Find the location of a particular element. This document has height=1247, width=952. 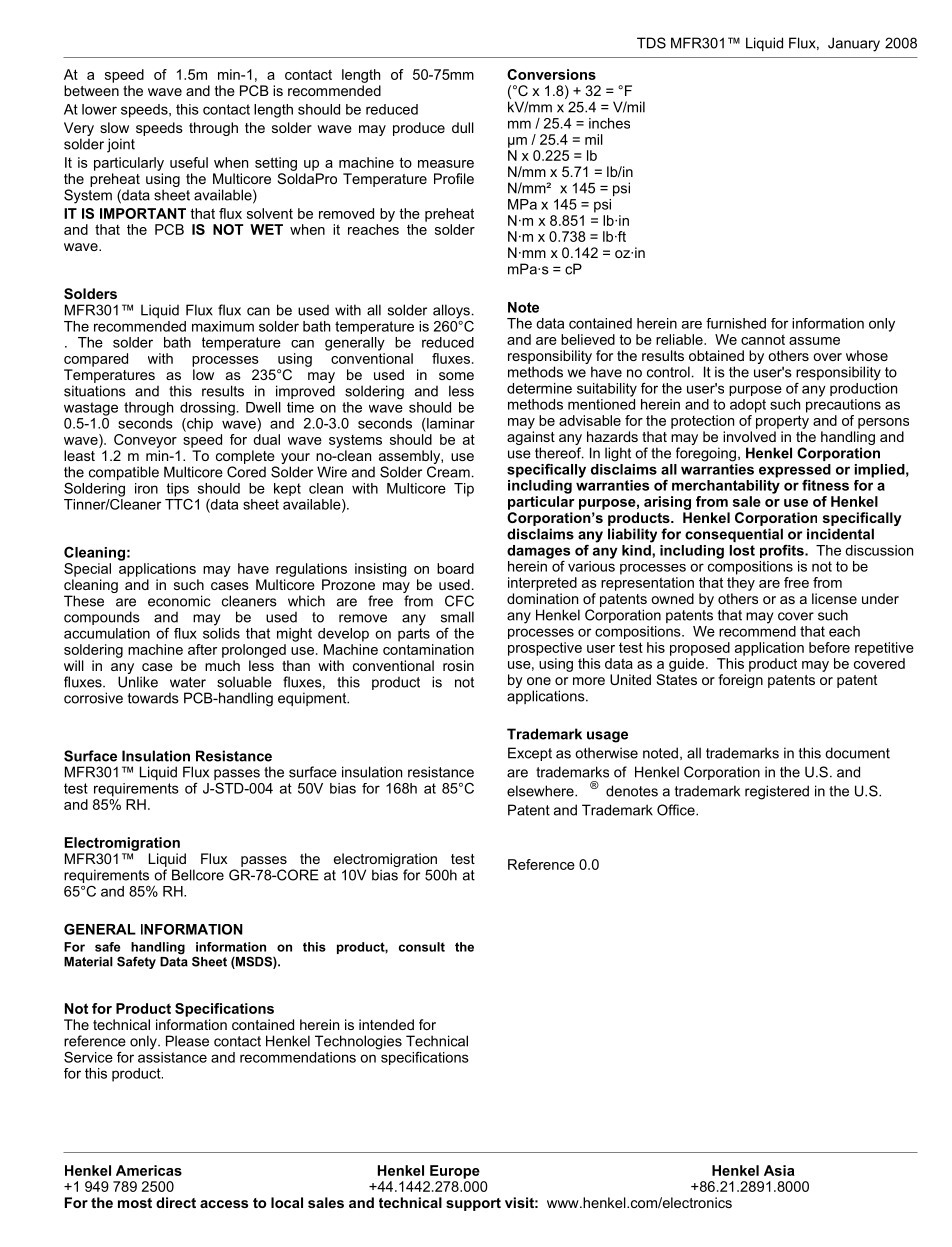

between is located at coordinates (91, 90).
